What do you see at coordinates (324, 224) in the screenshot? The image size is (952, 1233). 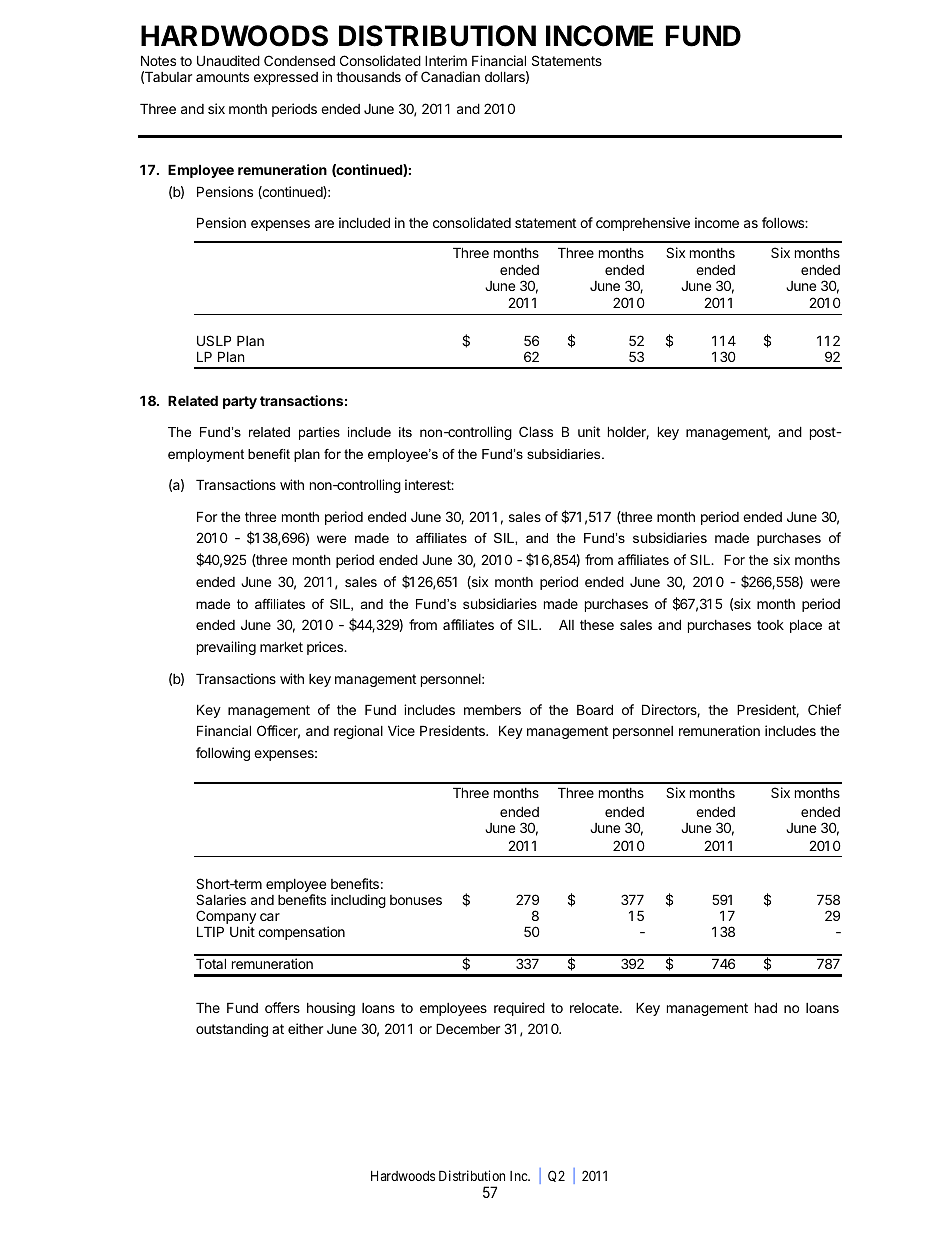 I see `are` at bounding box center [324, 224].
